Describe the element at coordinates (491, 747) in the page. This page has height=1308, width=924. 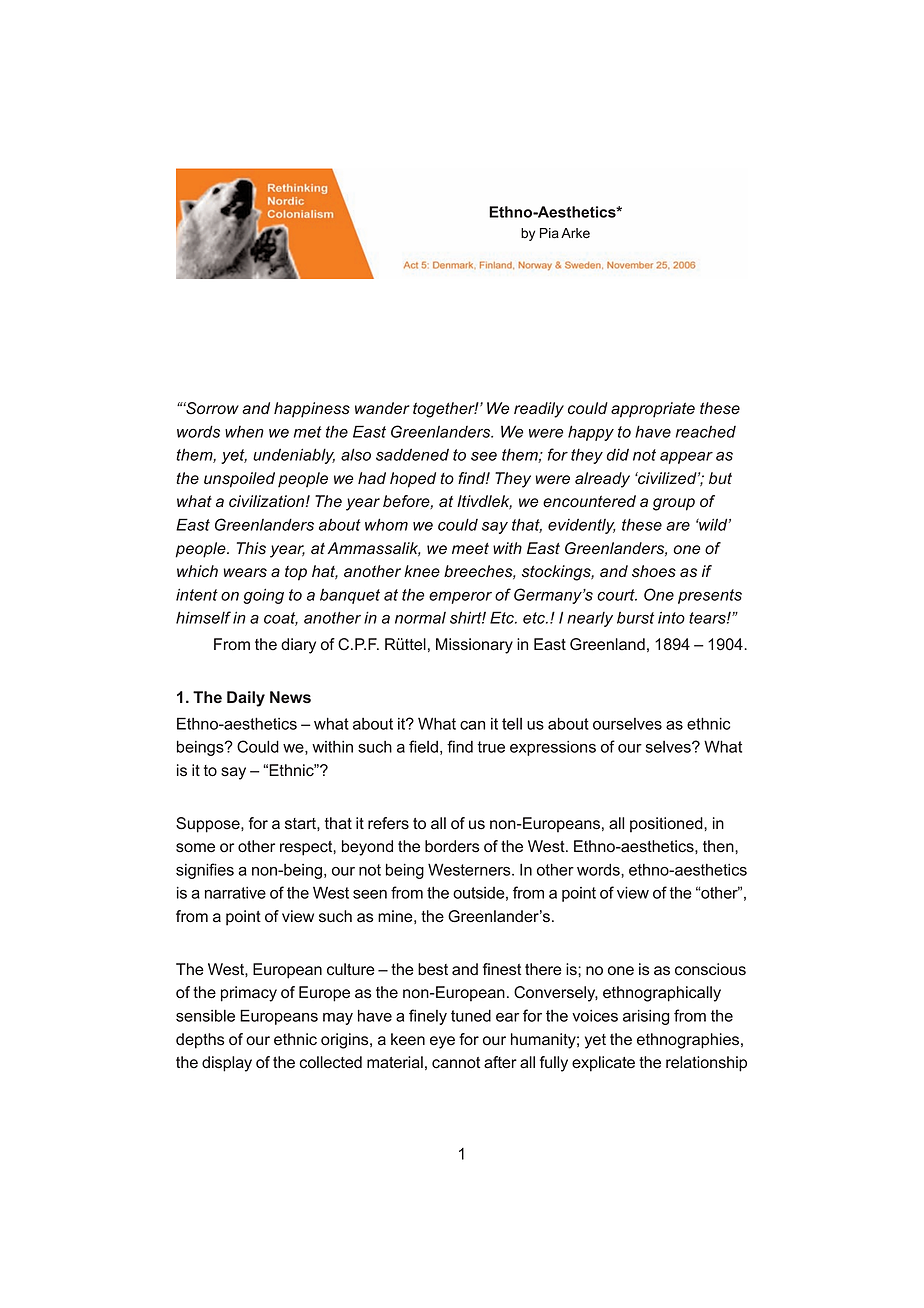
I see `true` at that location.
